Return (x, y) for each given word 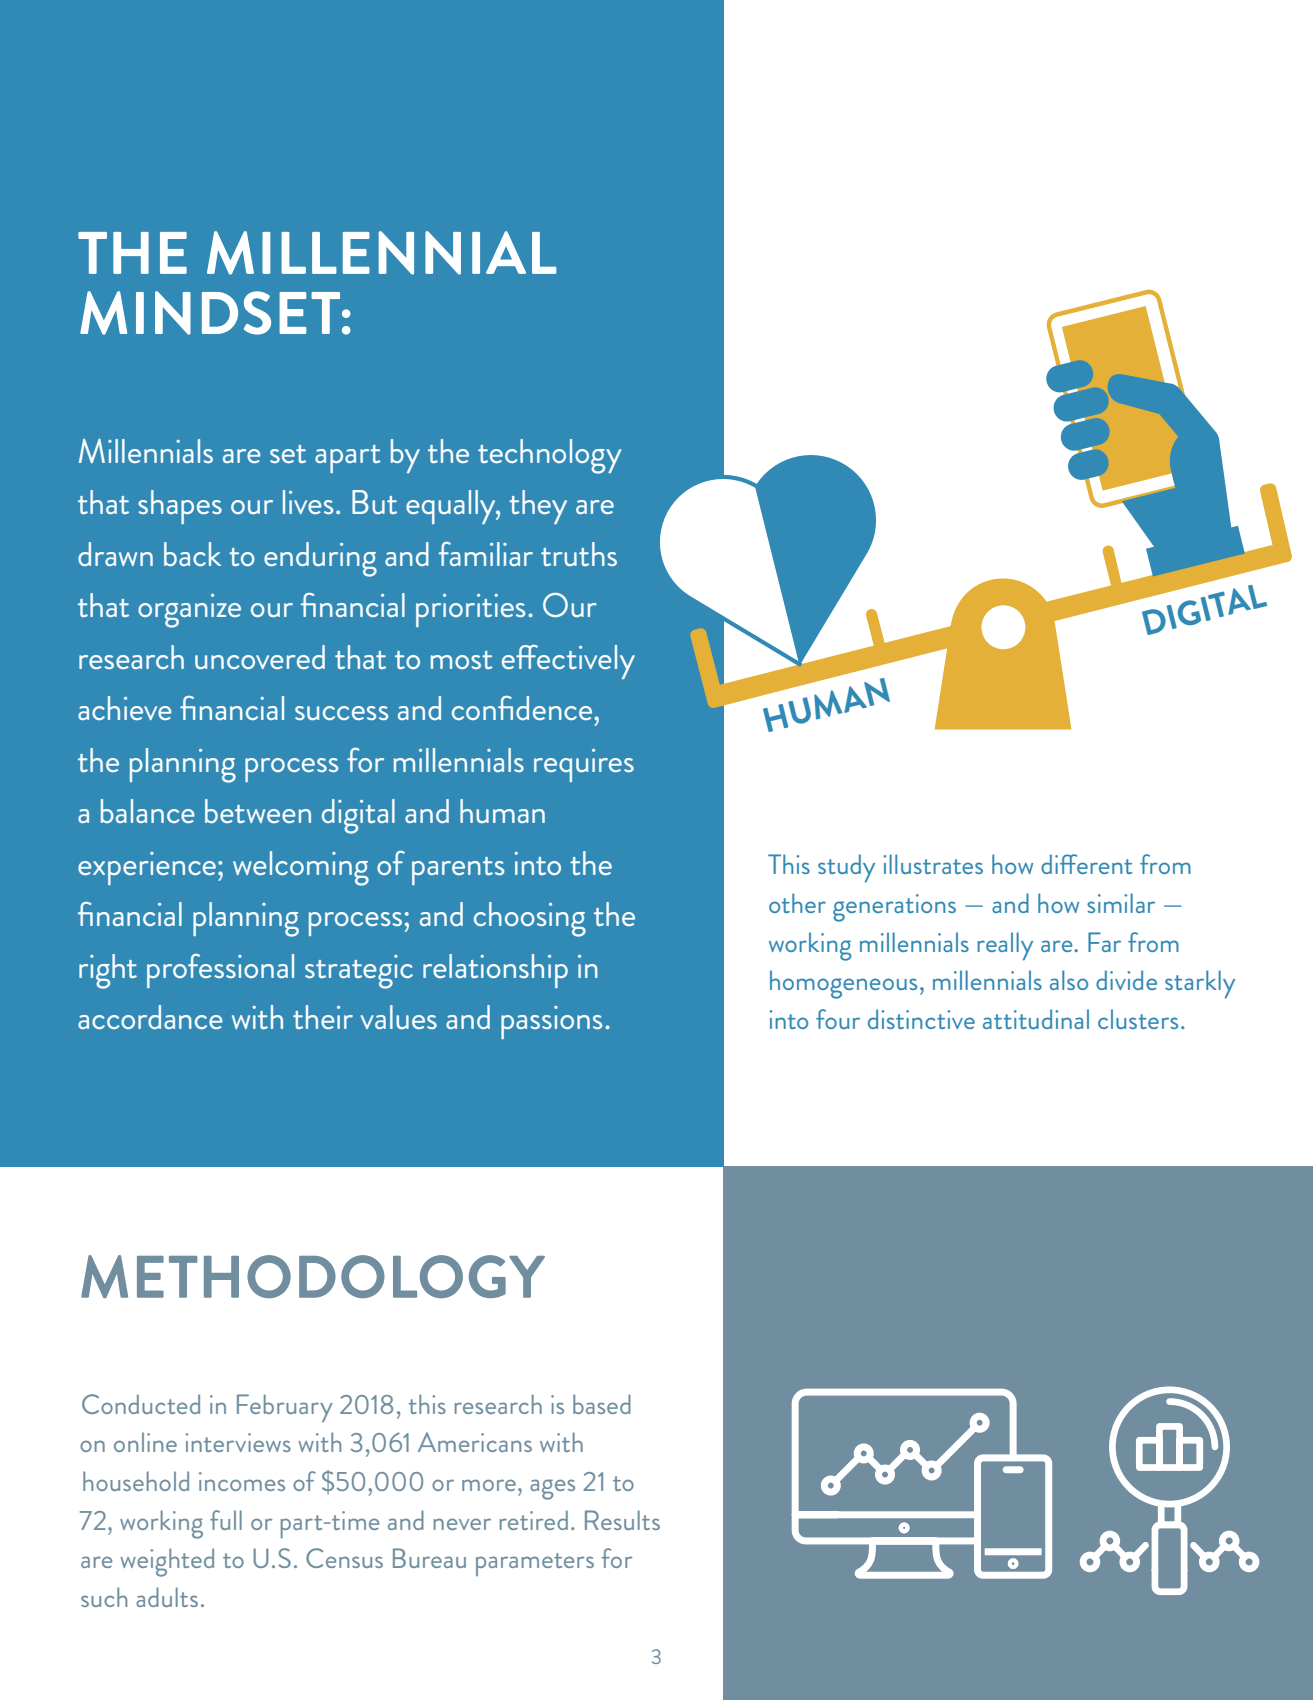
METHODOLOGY (313, 1276)
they (538, 507)
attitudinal (1036, 1019)
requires (584, 765)
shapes (180, 507)
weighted (167, 1562)
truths (579, 554)
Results (622, 1520)
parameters (535, 1564)
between (258, 811)
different (1086, 864)
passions (551, 1022)
